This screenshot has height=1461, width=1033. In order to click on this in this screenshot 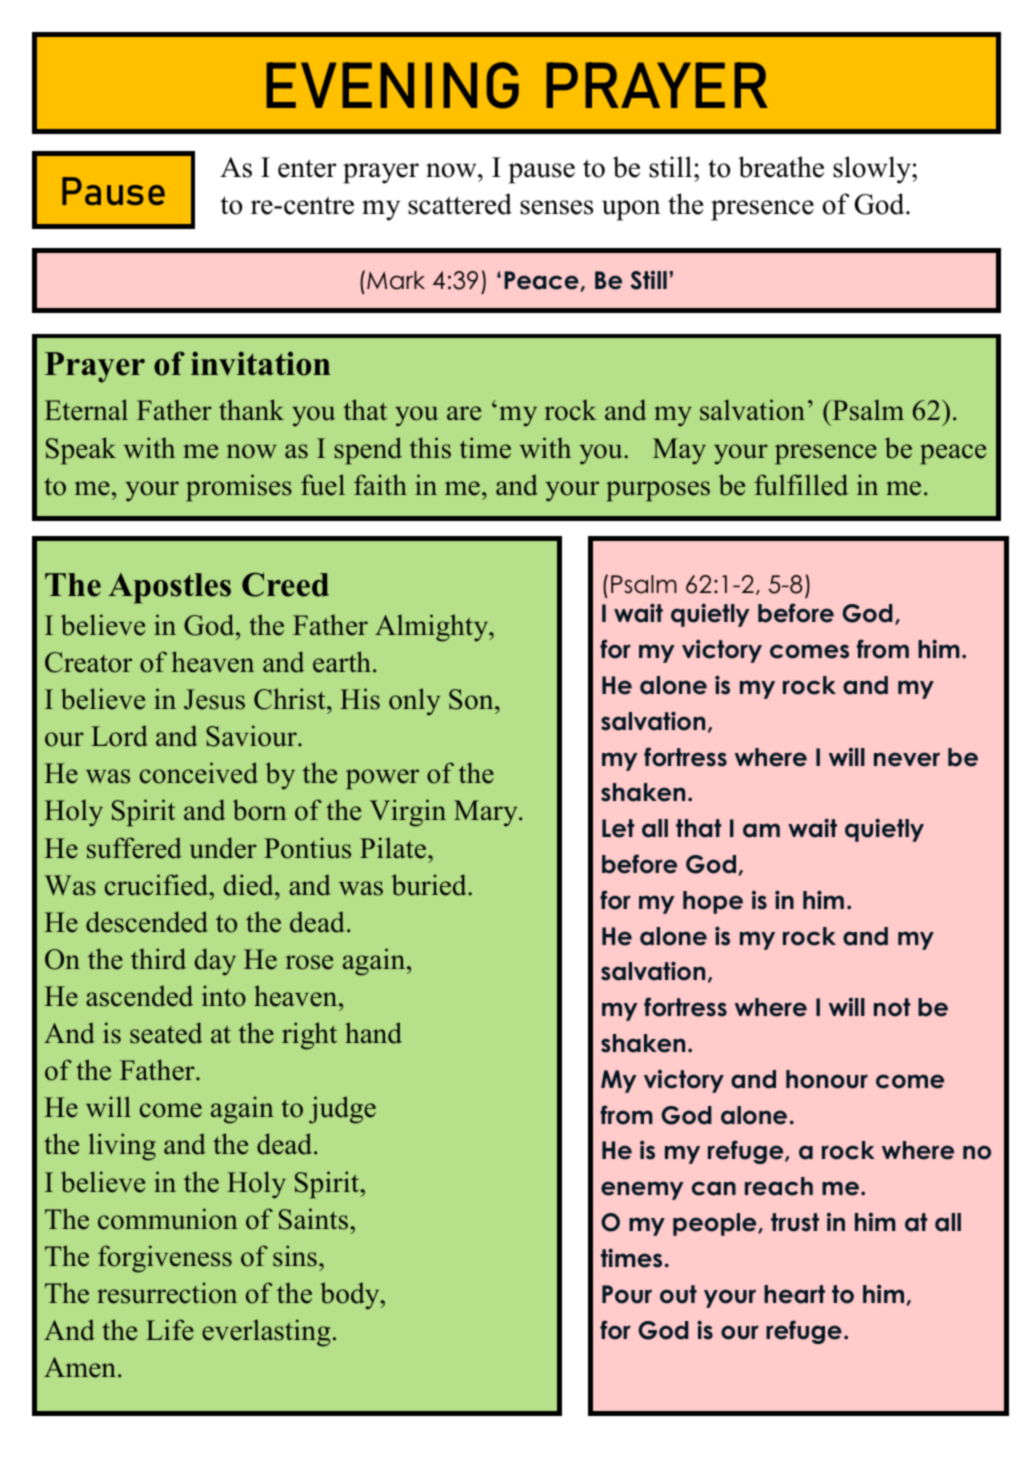, I will do `click(430, 448)`.
